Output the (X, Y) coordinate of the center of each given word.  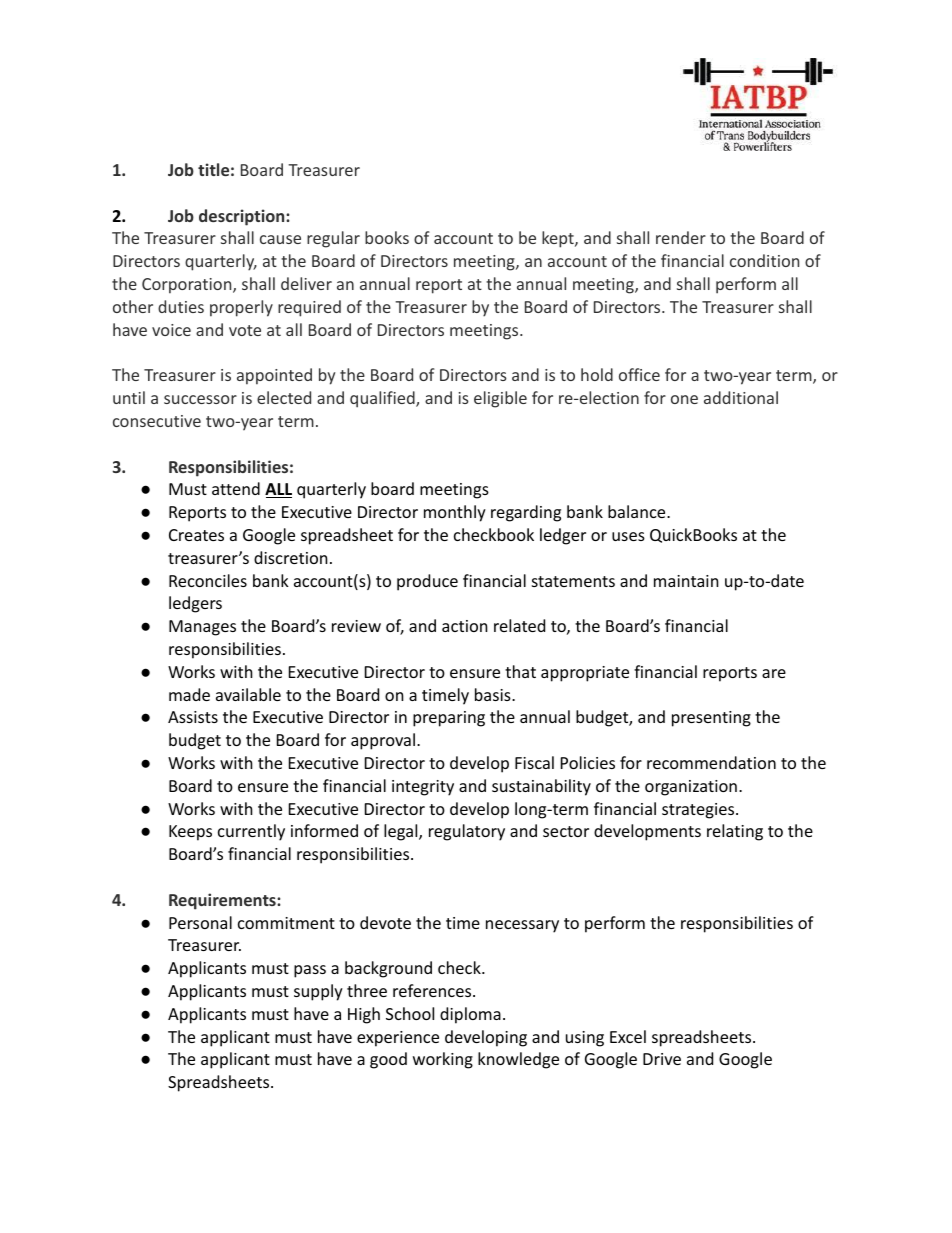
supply (318, 992)
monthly (455, 513)
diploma (470, 1015)
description (243, 217)
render (681, 237)
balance (638, 511)
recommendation (711, 762)
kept (559, 239)
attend (236, 488)
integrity (423, 788)
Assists (193, 717)
